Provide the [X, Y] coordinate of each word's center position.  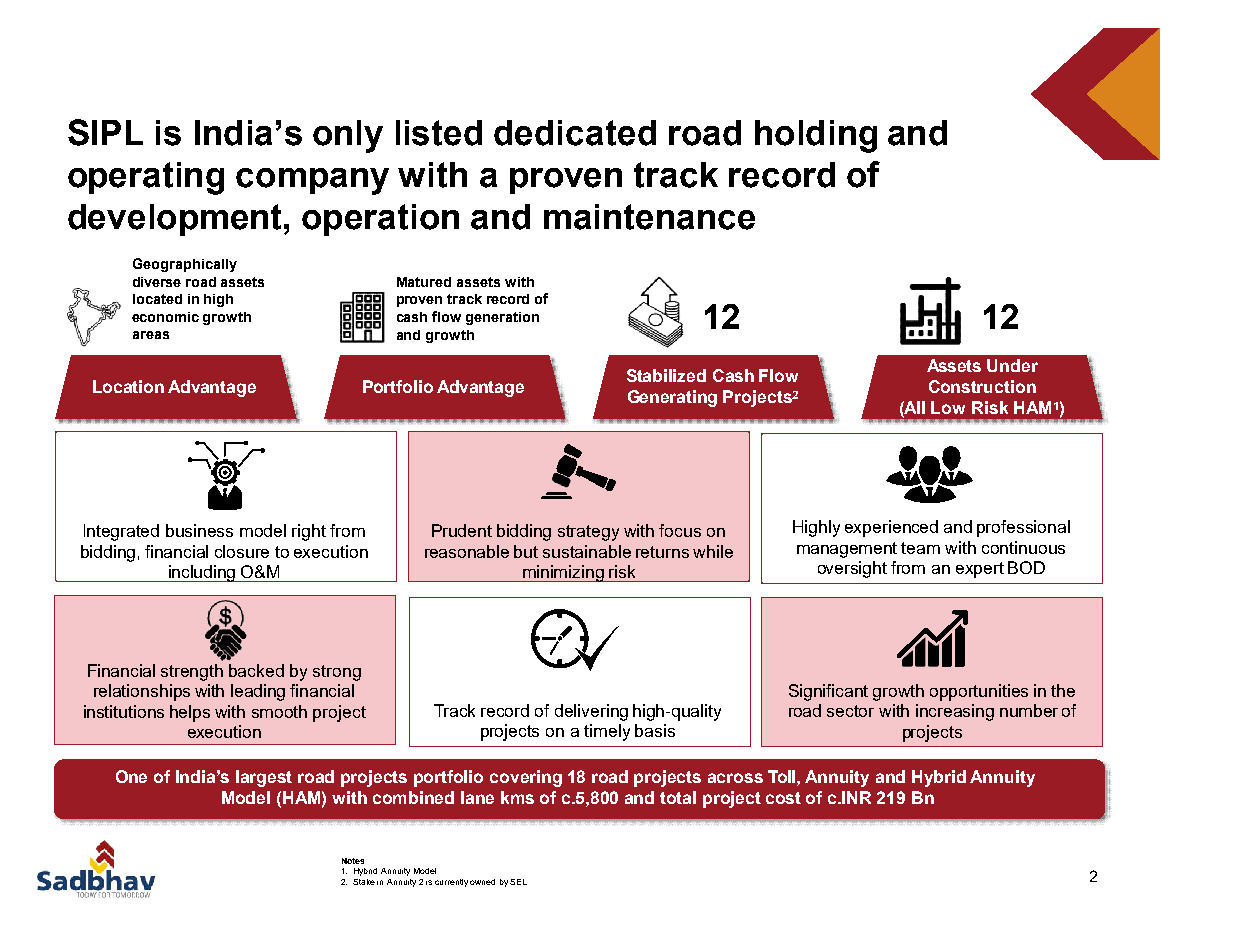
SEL [518, 882]
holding [816, 136]
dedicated [575, 133]
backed [256, 670]
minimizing [563, 573]
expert [980, 570]
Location [128, 386]
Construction [982, 386]
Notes [353, 861]
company [312, 181]
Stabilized [666, 375]
